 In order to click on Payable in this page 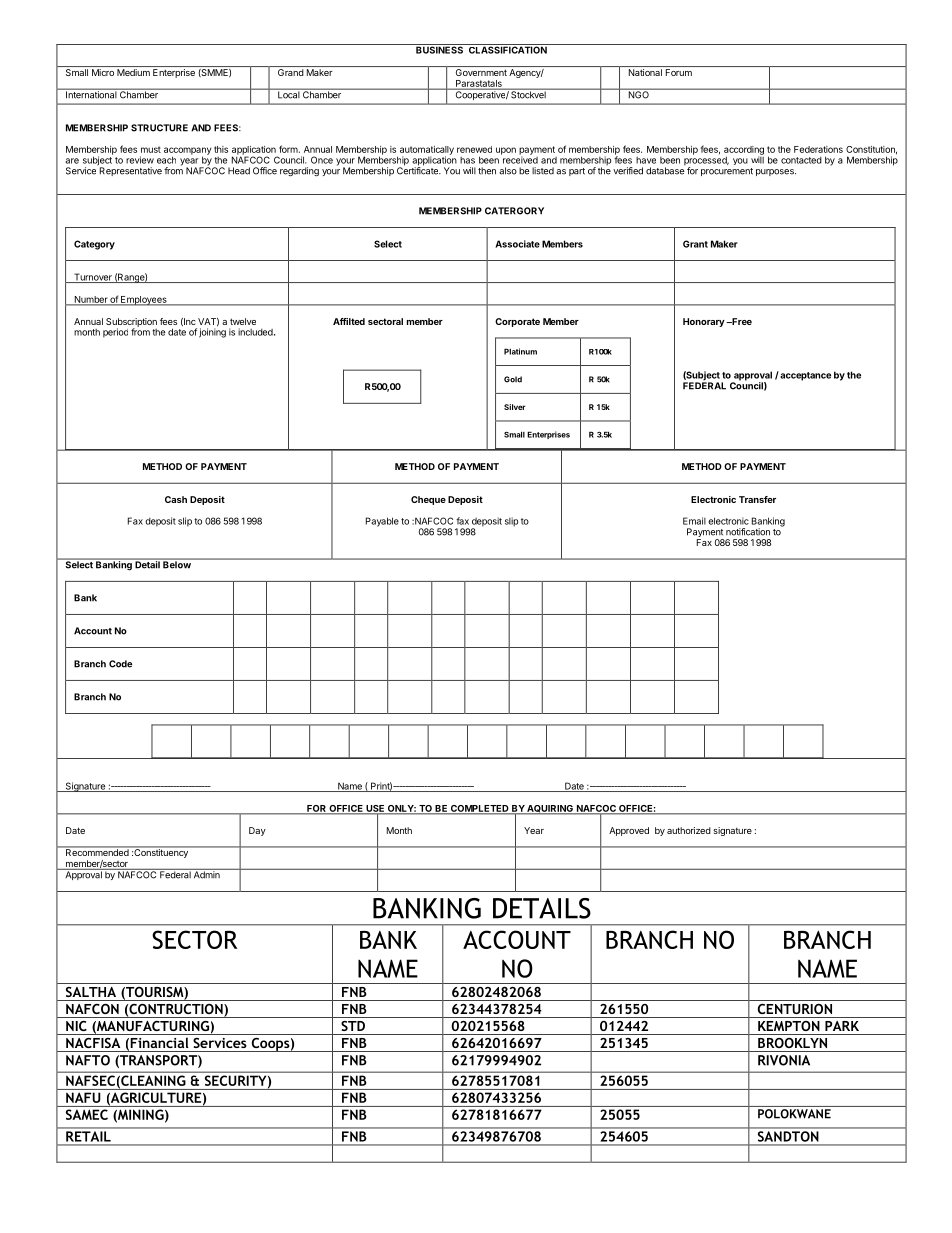, I will do `click(382, 522)`.
